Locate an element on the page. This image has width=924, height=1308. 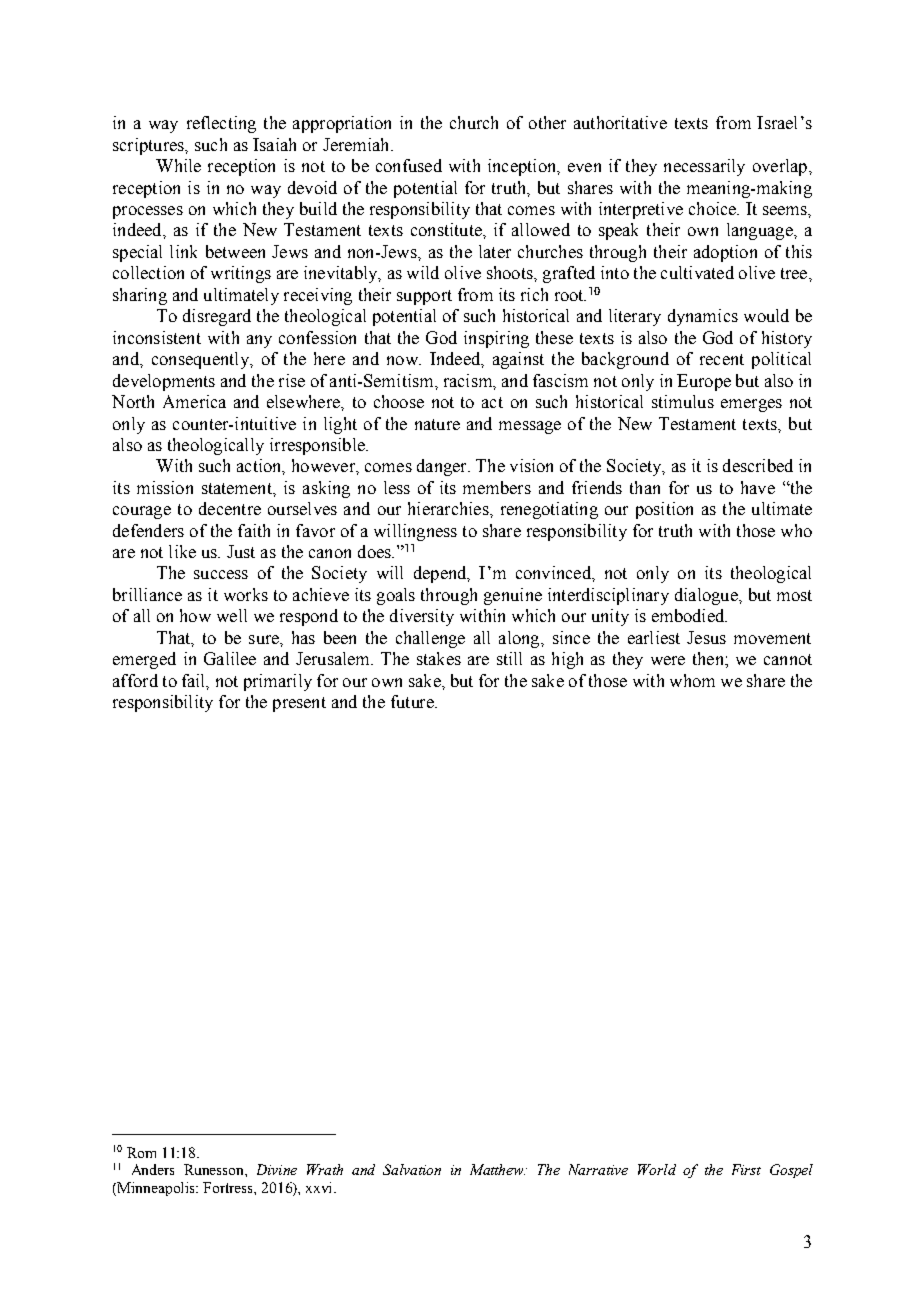
necessarily is located at coordinates (704, 167).
